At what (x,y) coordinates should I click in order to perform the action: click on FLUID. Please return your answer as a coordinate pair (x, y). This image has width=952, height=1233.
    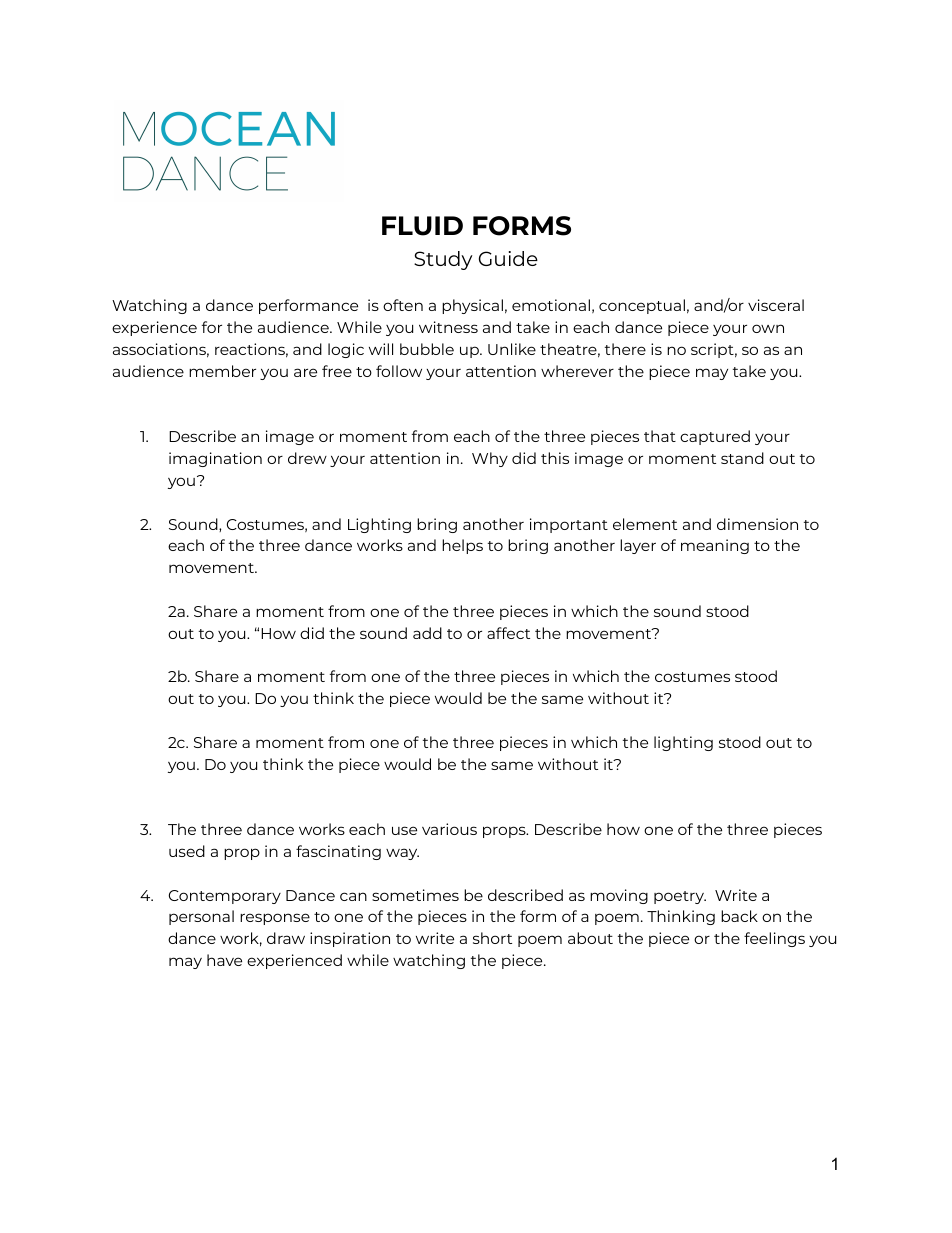
    Looking at the image, I should click on (422, 226).
